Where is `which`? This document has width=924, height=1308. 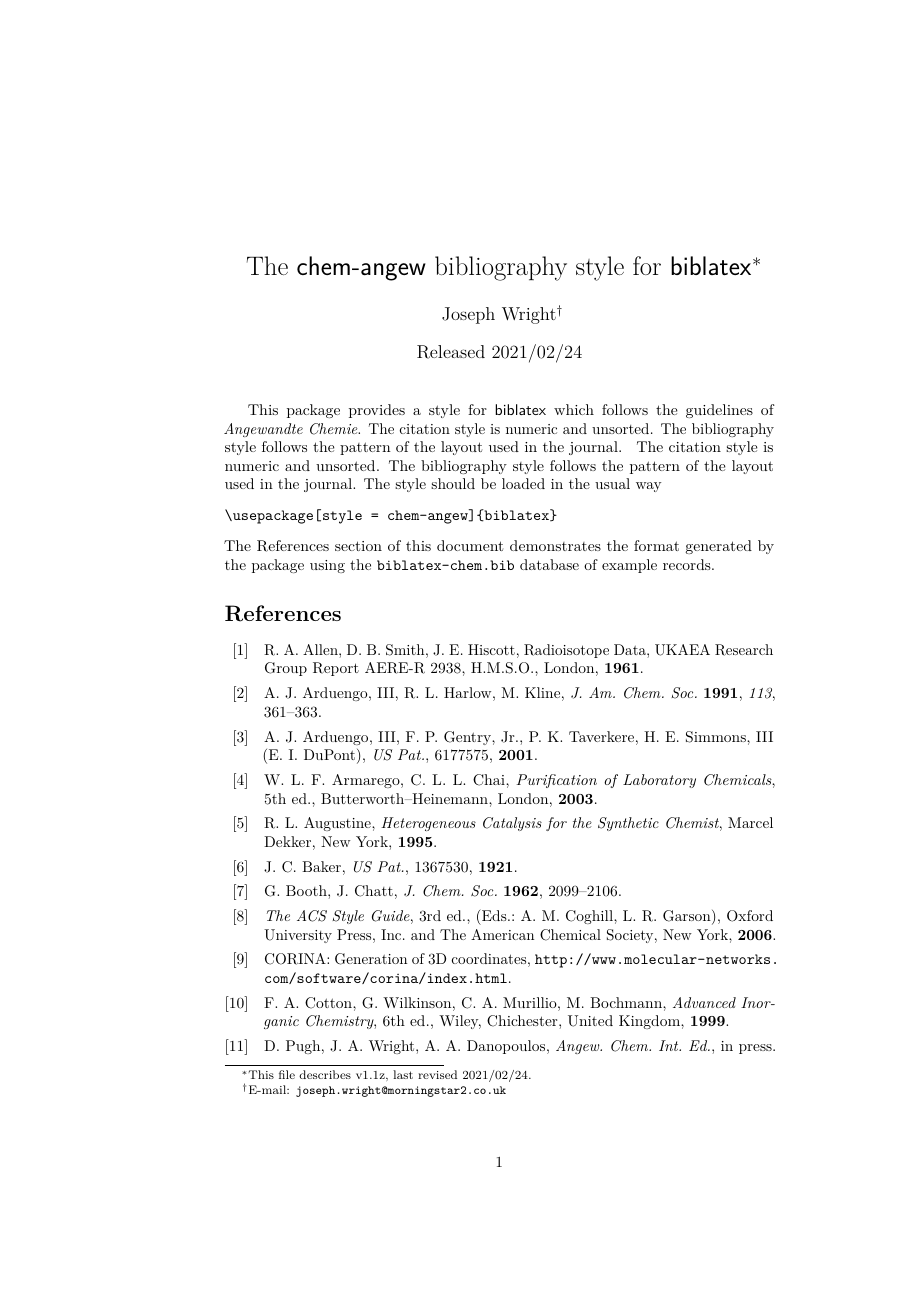 which is located at coordinates (574, 409).
